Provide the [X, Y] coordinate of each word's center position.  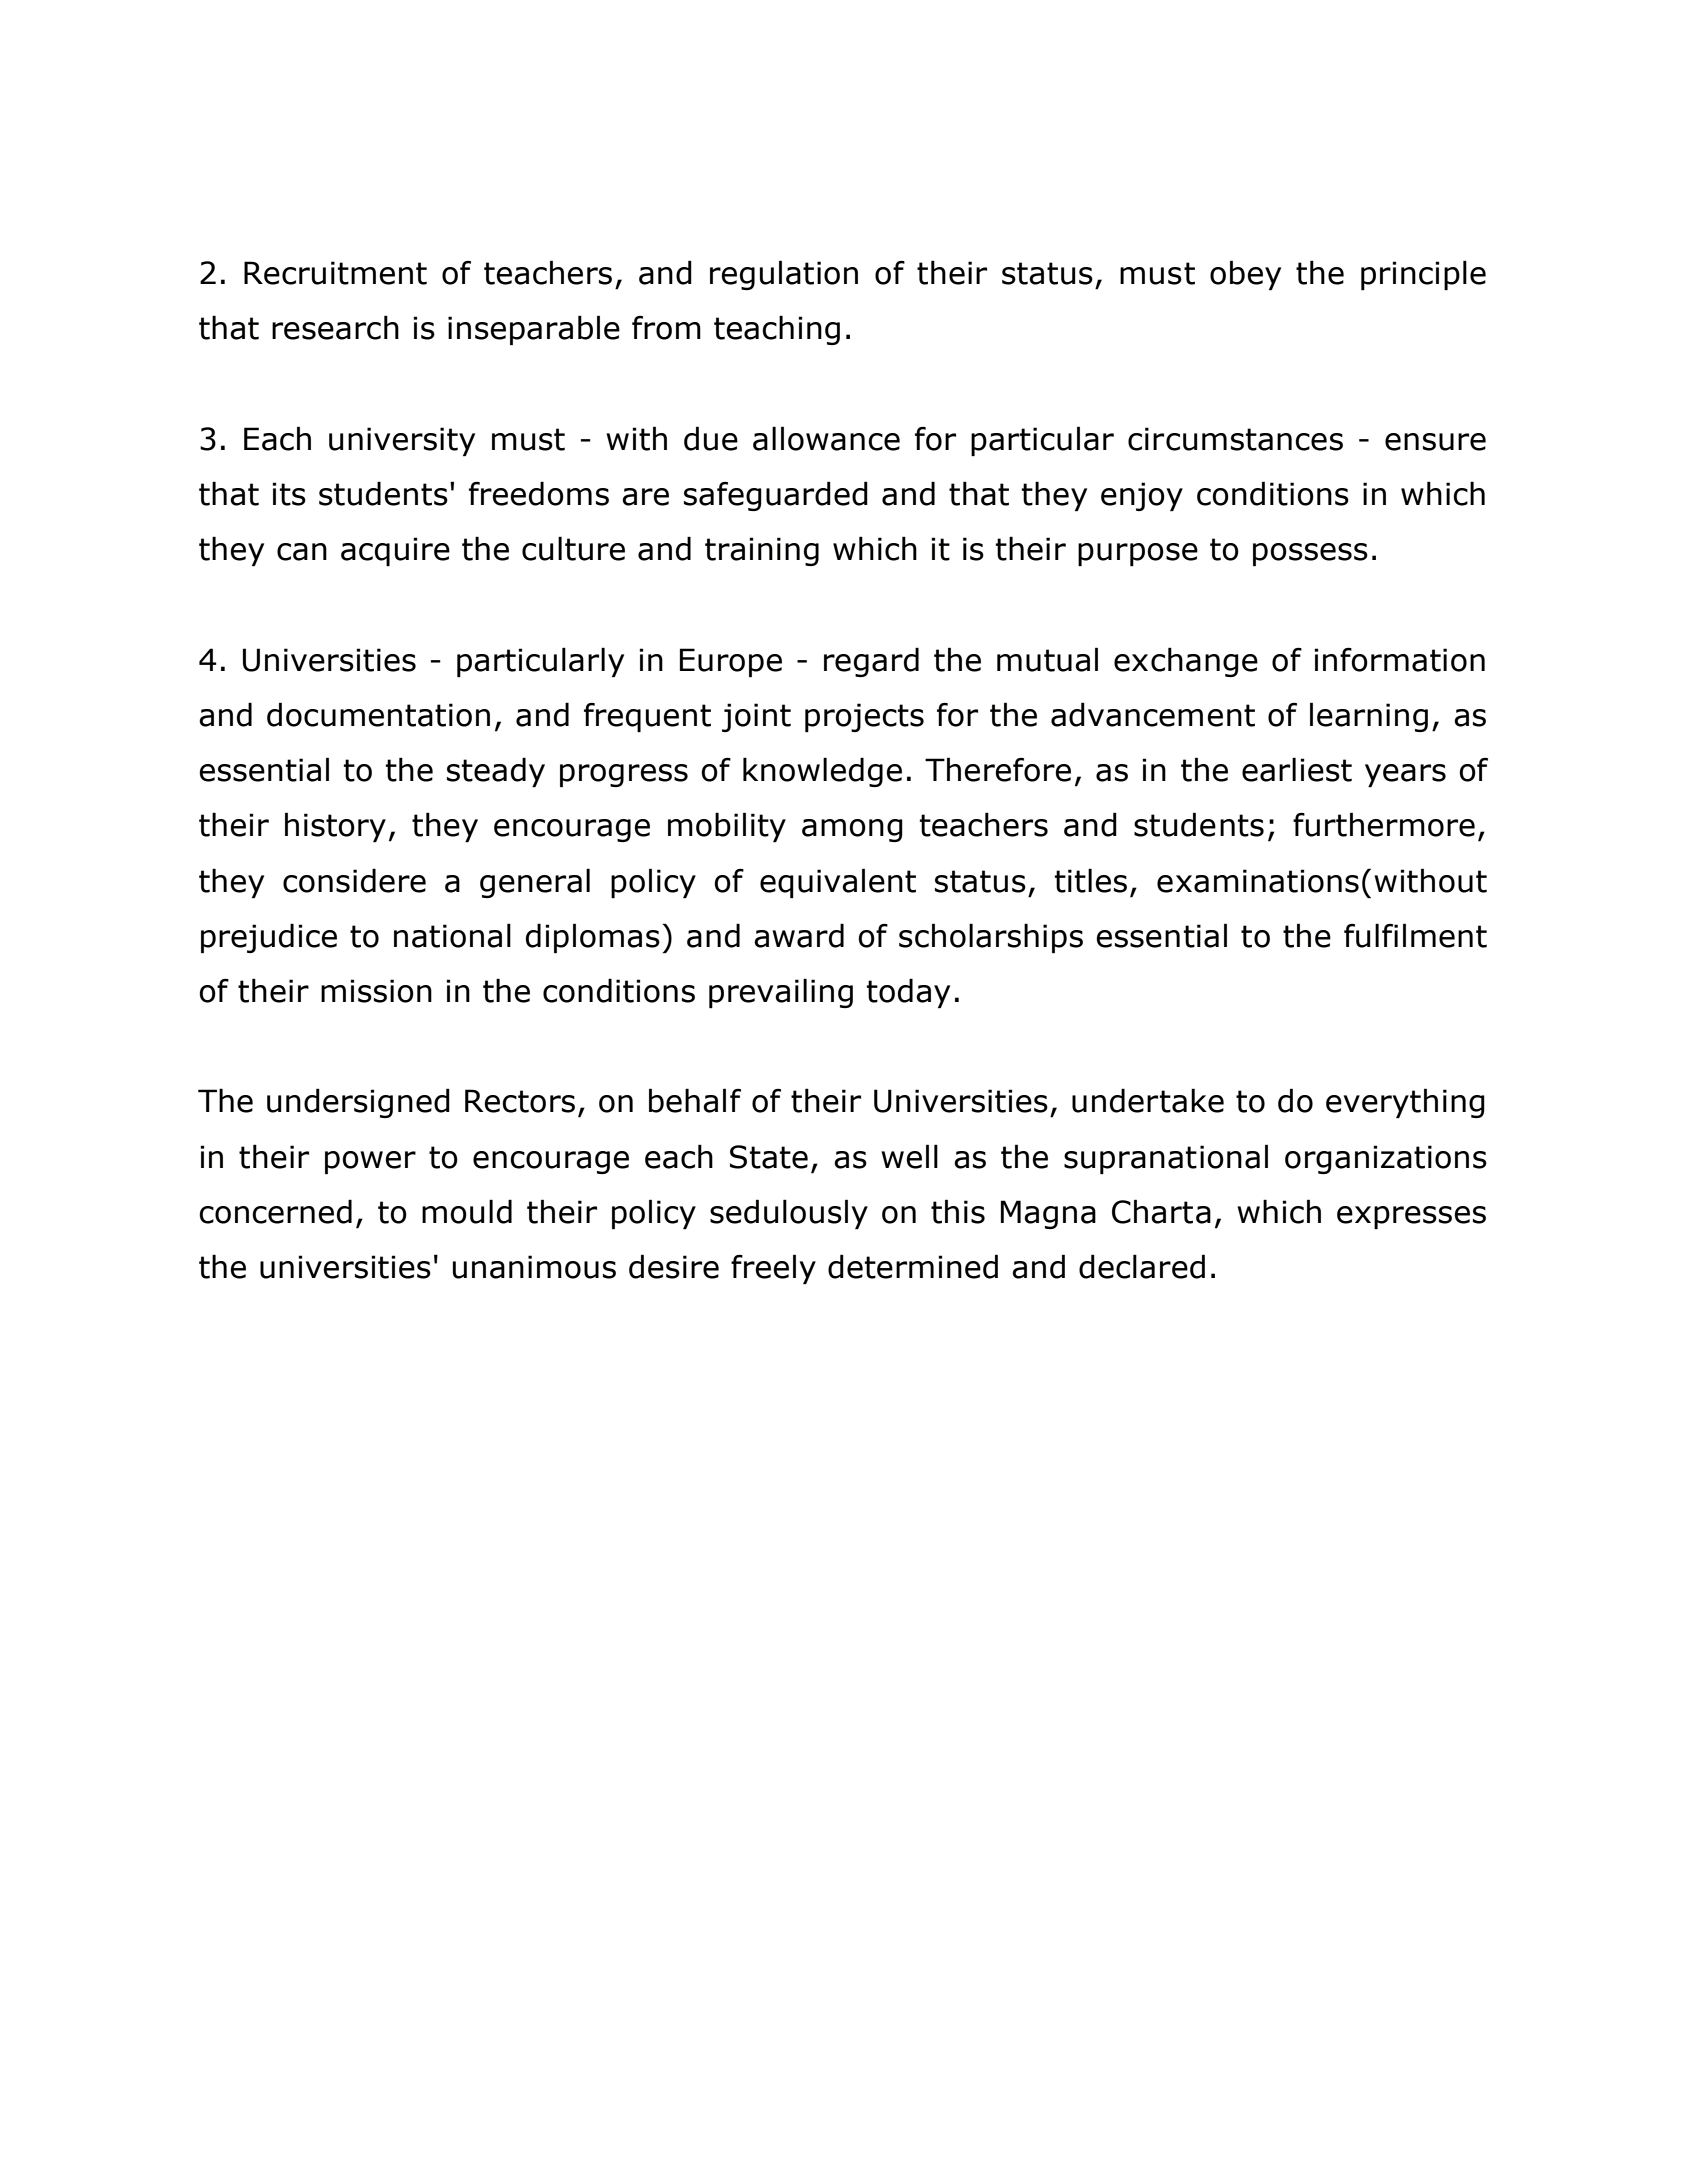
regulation [784, 275]
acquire [395, 551]
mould [467, 1212]
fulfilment [1415, 936]
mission [376, 991]
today [908, 993]
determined [913, 1267]
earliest [1297, 770]
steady [496, 772]
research [335, 328]
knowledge [822, 772]
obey [1245, 275]
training [762, 551]
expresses [1411, 1217]
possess [1310, 554]
